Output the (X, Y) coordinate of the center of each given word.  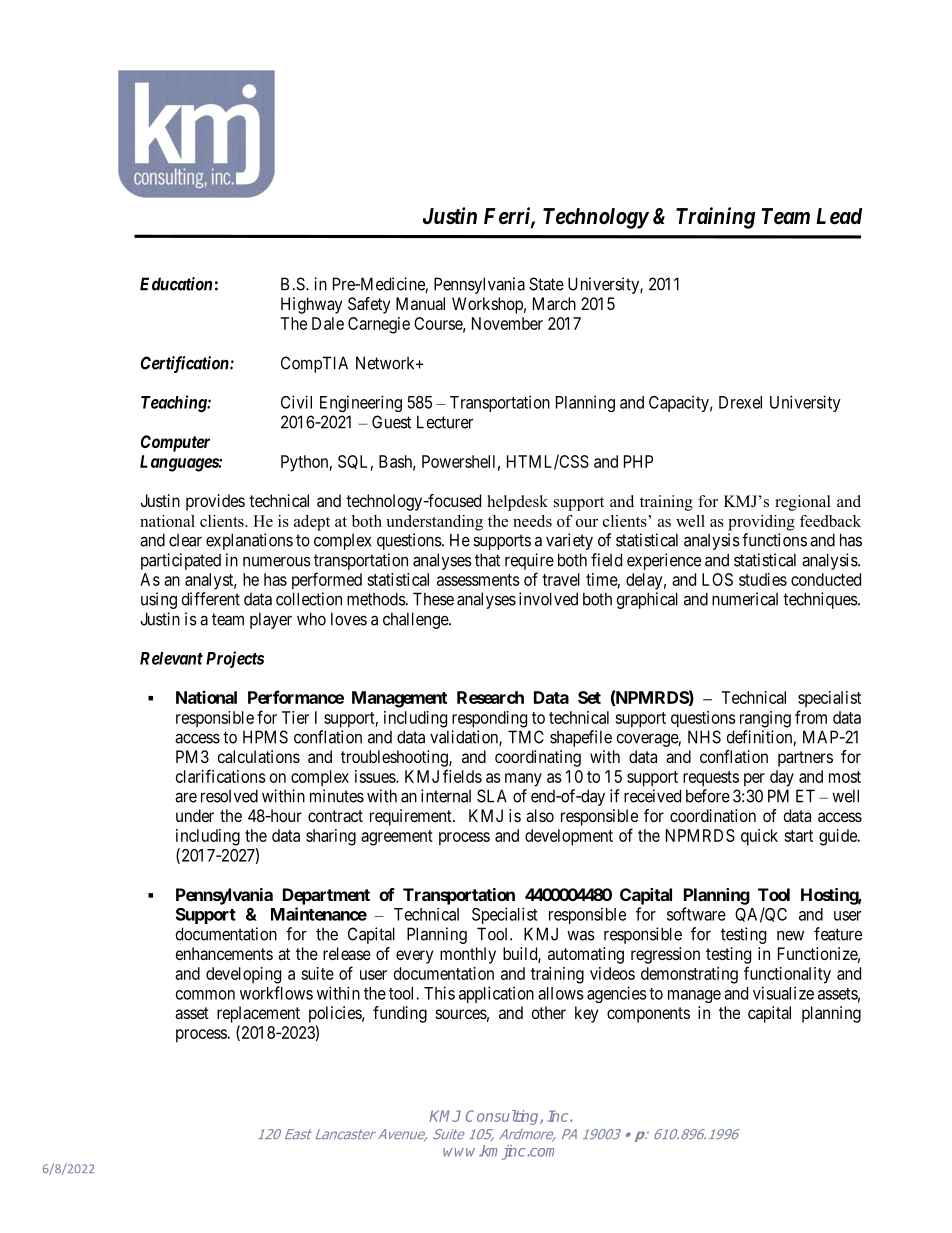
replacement (258, 1014)
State (546, 284)
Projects (235, 659)
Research (490, 697)
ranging (765, 719)
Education (176, 284)
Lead (839, 216)
